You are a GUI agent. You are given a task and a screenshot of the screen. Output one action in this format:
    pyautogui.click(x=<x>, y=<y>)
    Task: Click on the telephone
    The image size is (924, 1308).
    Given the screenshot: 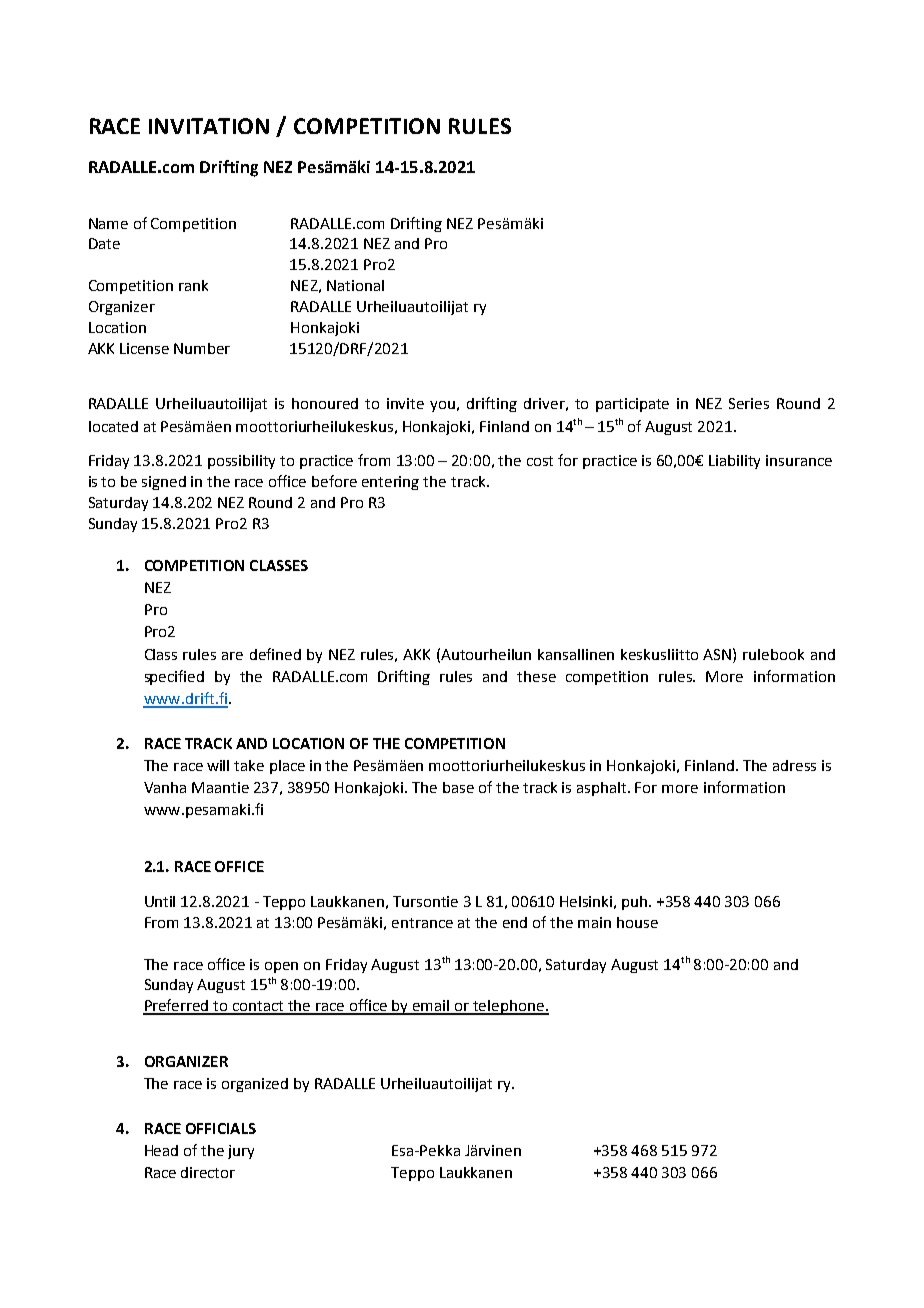 What is the action you would take?
    pyautogui.click(x=508, y=1007)
